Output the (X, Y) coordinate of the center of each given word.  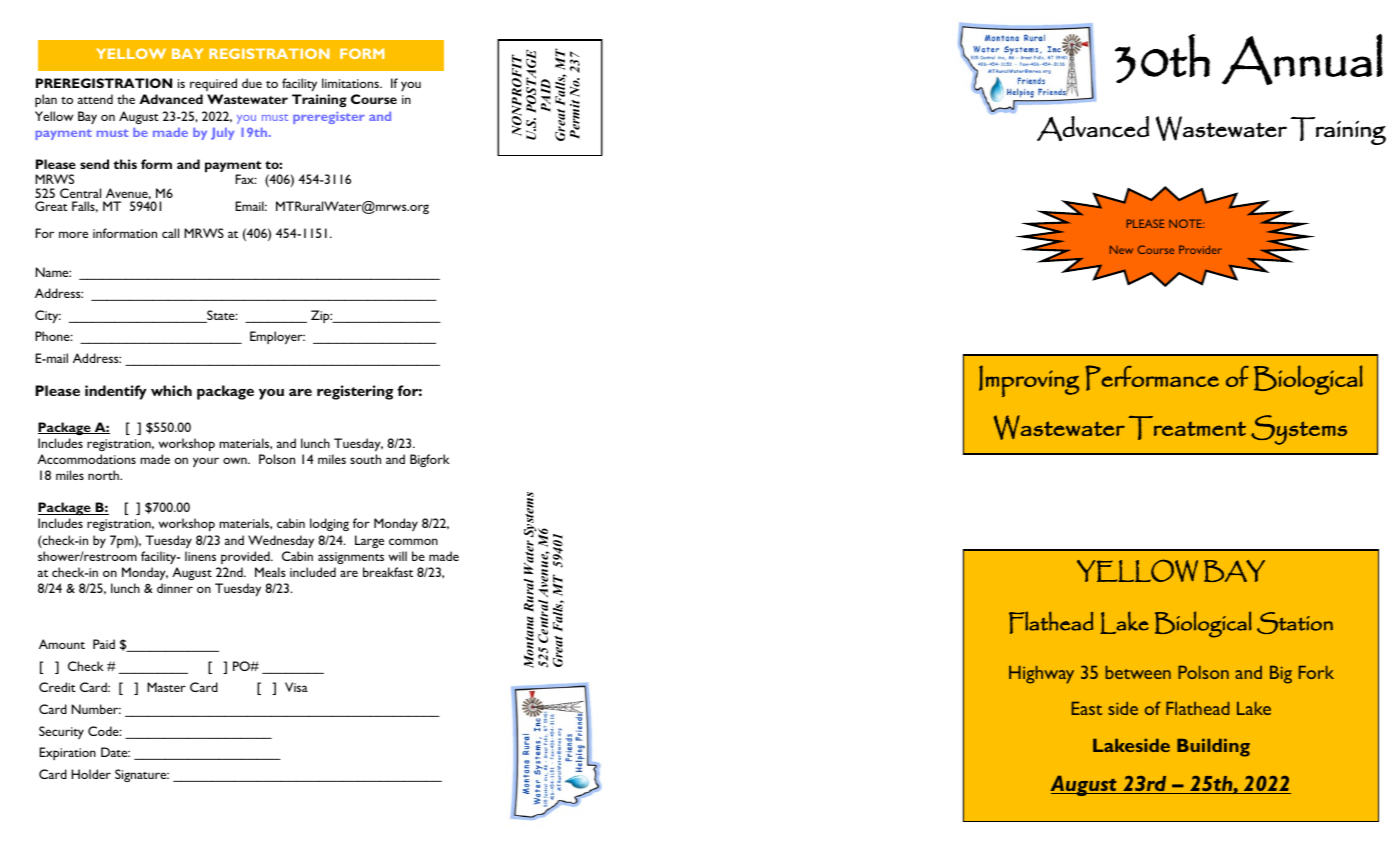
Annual (1302, 59)
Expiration (67, 753)
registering (355, 392)
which (171, 390)
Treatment (1187, 427)
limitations (351, 83)
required (213, 84)
